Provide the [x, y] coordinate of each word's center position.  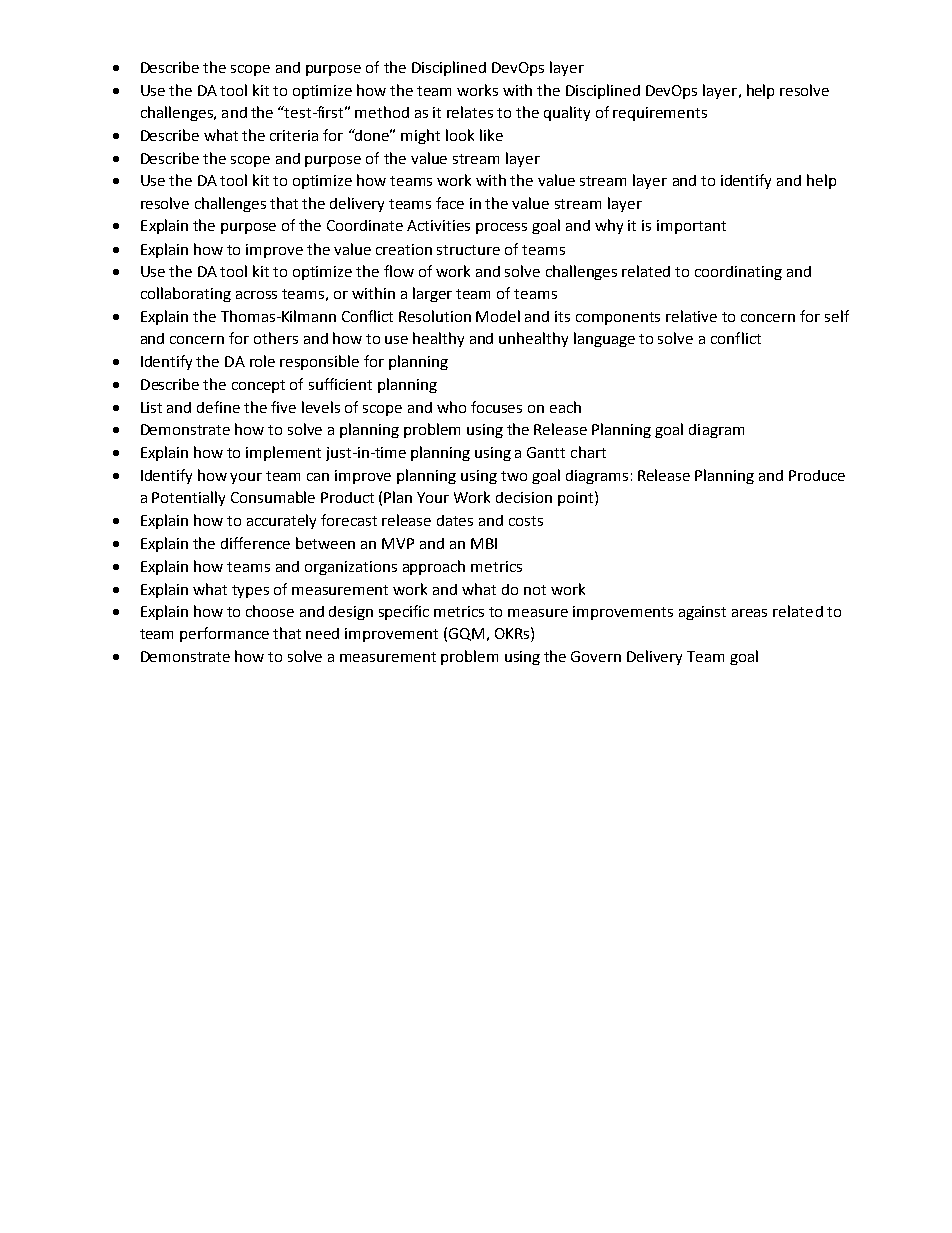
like [491, 135]
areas [749, 613]
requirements [660, 114]
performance [224, 634]
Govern [596, 656]
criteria [294, 135]
